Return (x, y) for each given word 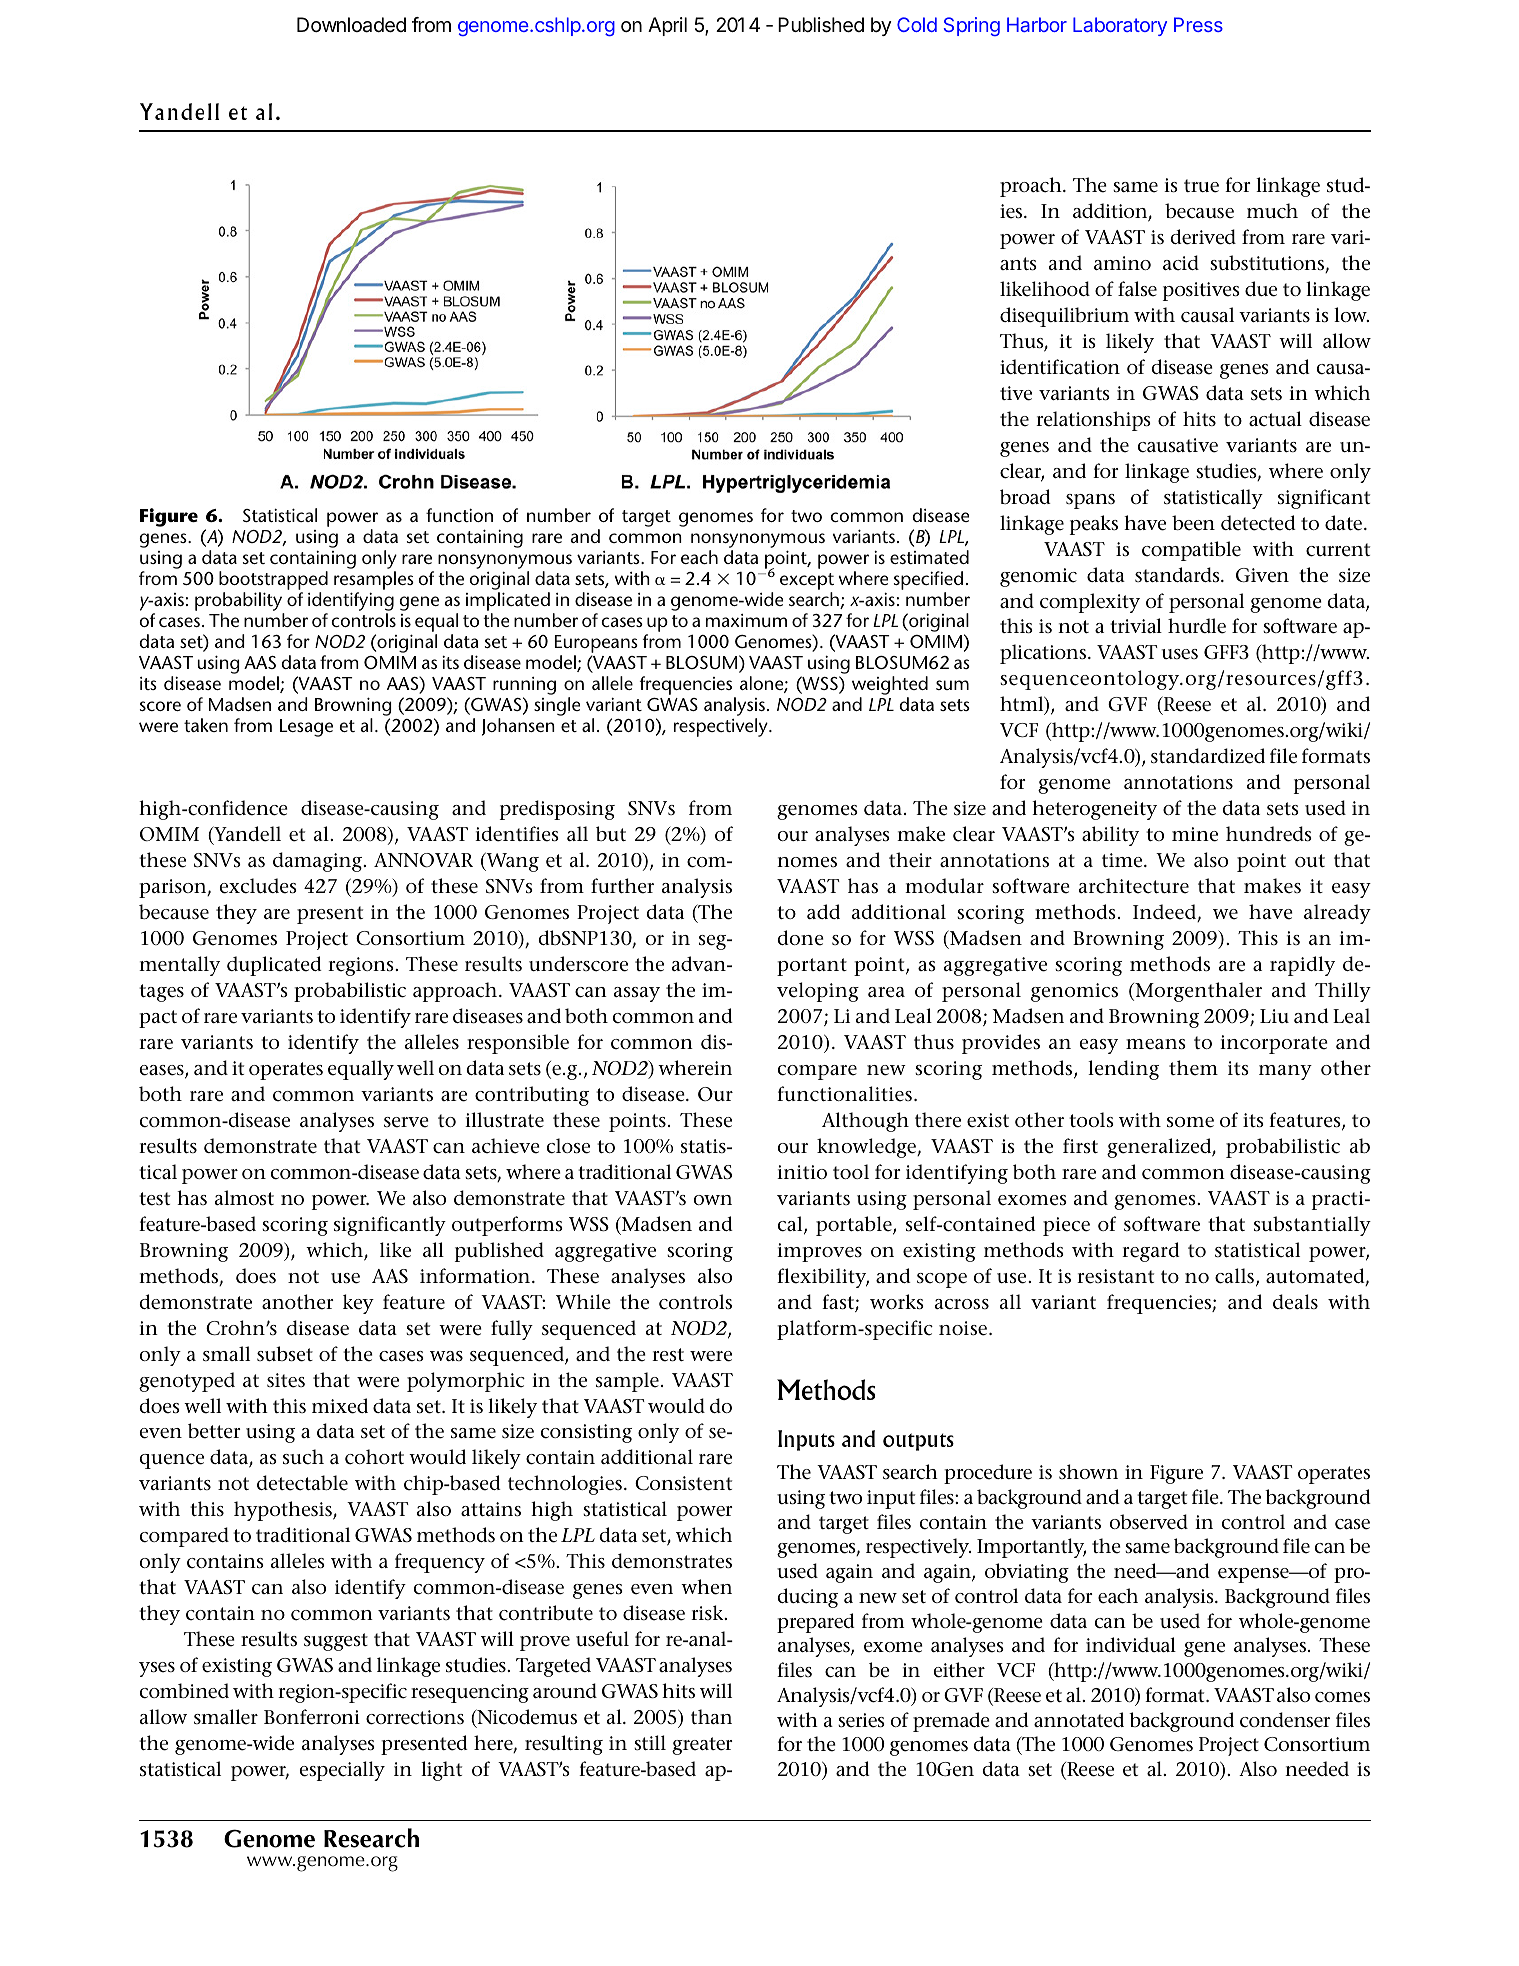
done (800, 938)
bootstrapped (273, 580)
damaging (319, 862)
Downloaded (351, 25)
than (711, 1716)
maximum (746, 620)
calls (1234, 1276)
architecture (1134, 886)
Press (1198, 24)
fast (839, 1303)
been (1193, 523)
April (667, 26)
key (358, 1304)
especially (342, 1771)
